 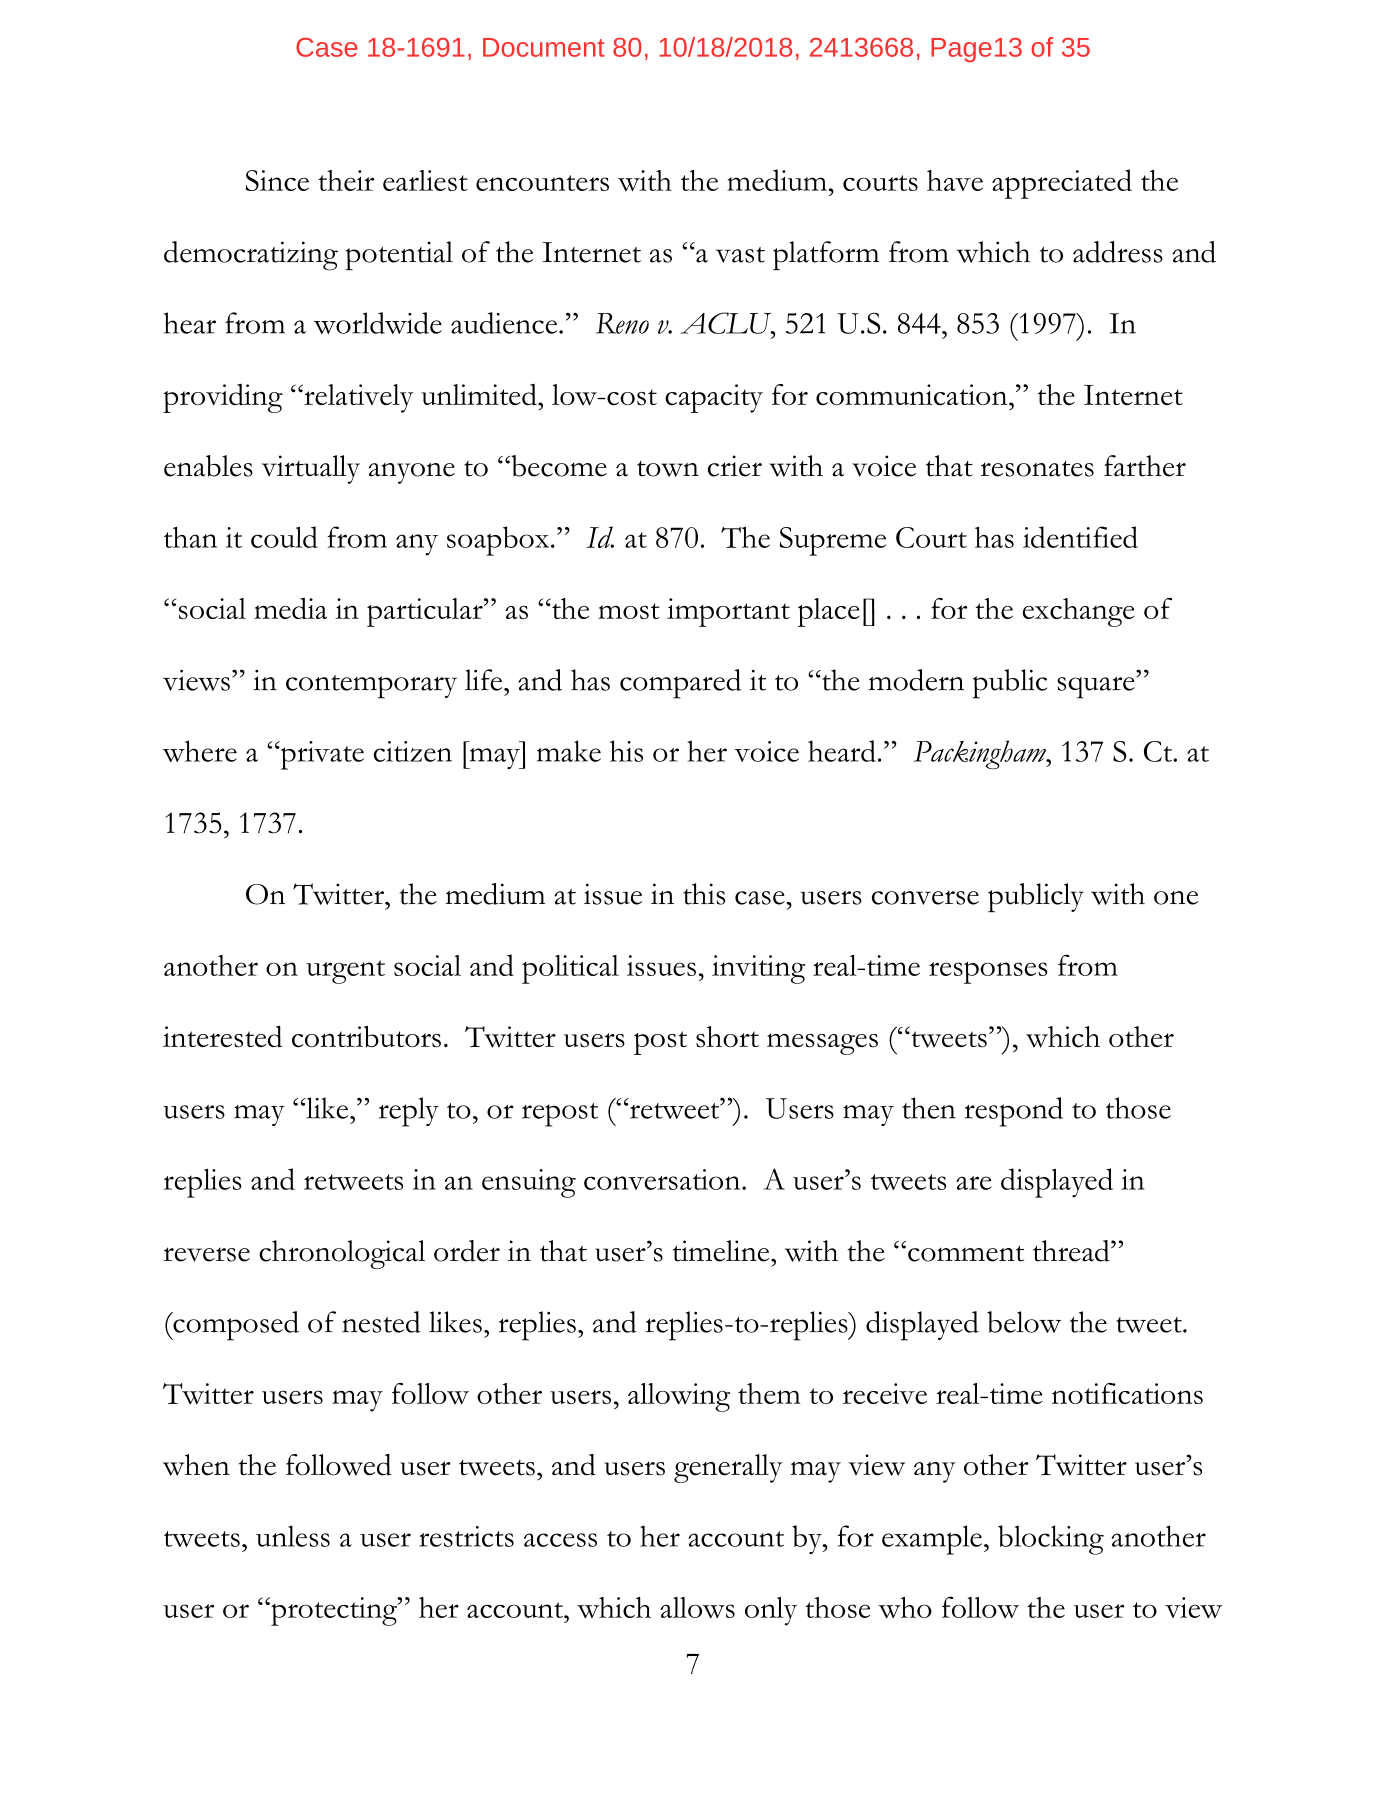 What do you see at coordinates (697, 1607) in the image?
I see `allows` at bounding box center [697, 1607].
